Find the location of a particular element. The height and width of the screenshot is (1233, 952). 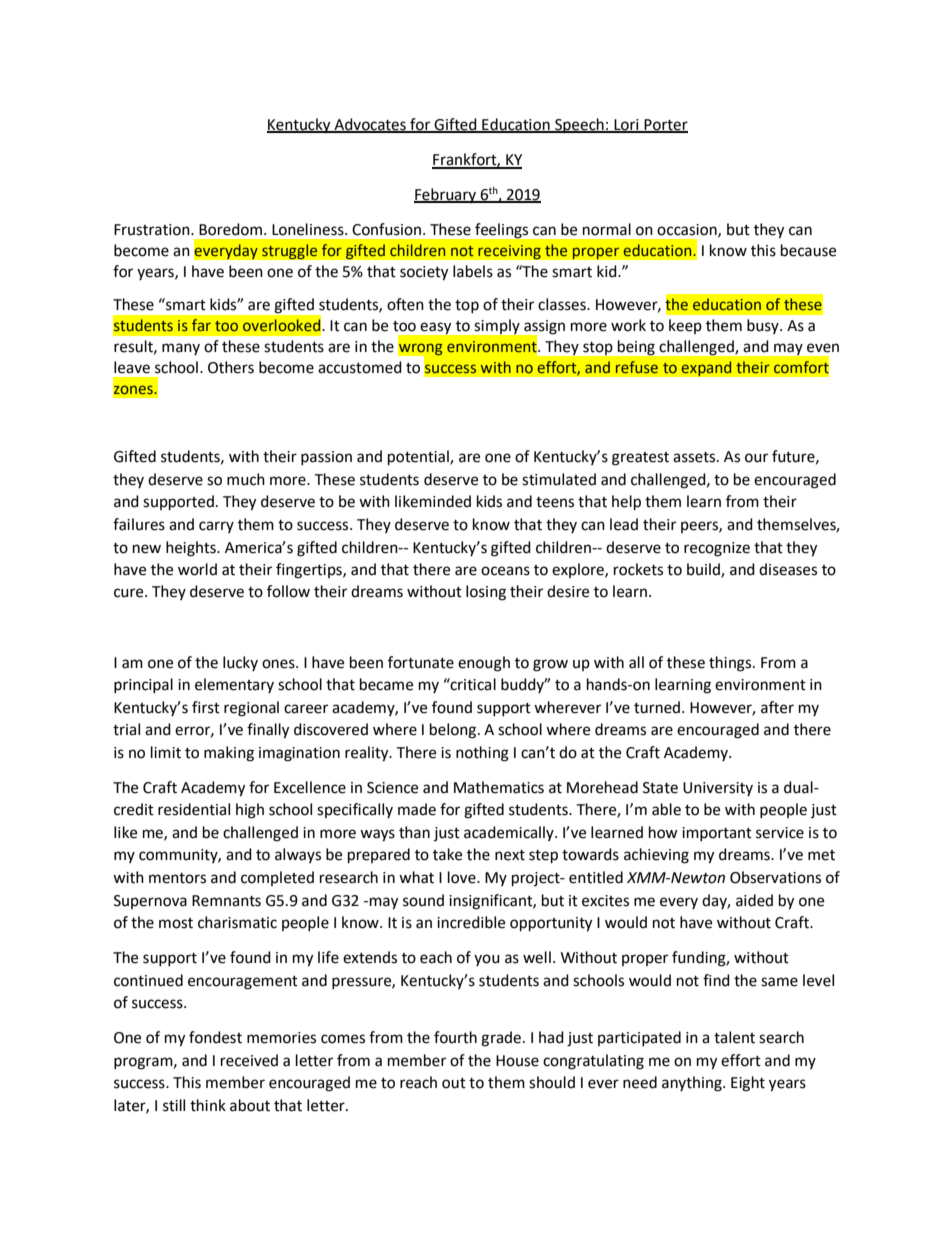

things is located at coordinates (731, 664).
